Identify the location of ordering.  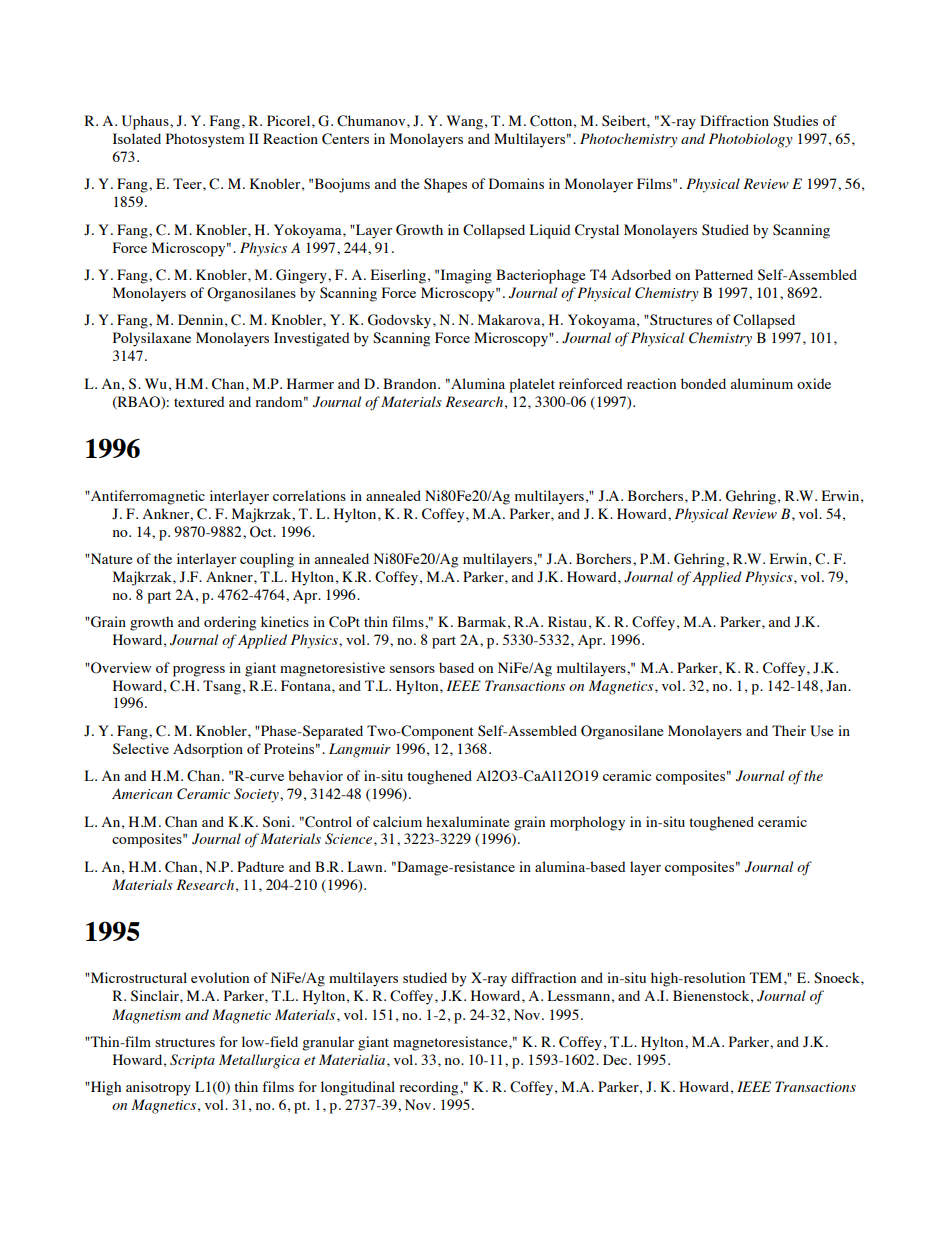
(230, 623).
